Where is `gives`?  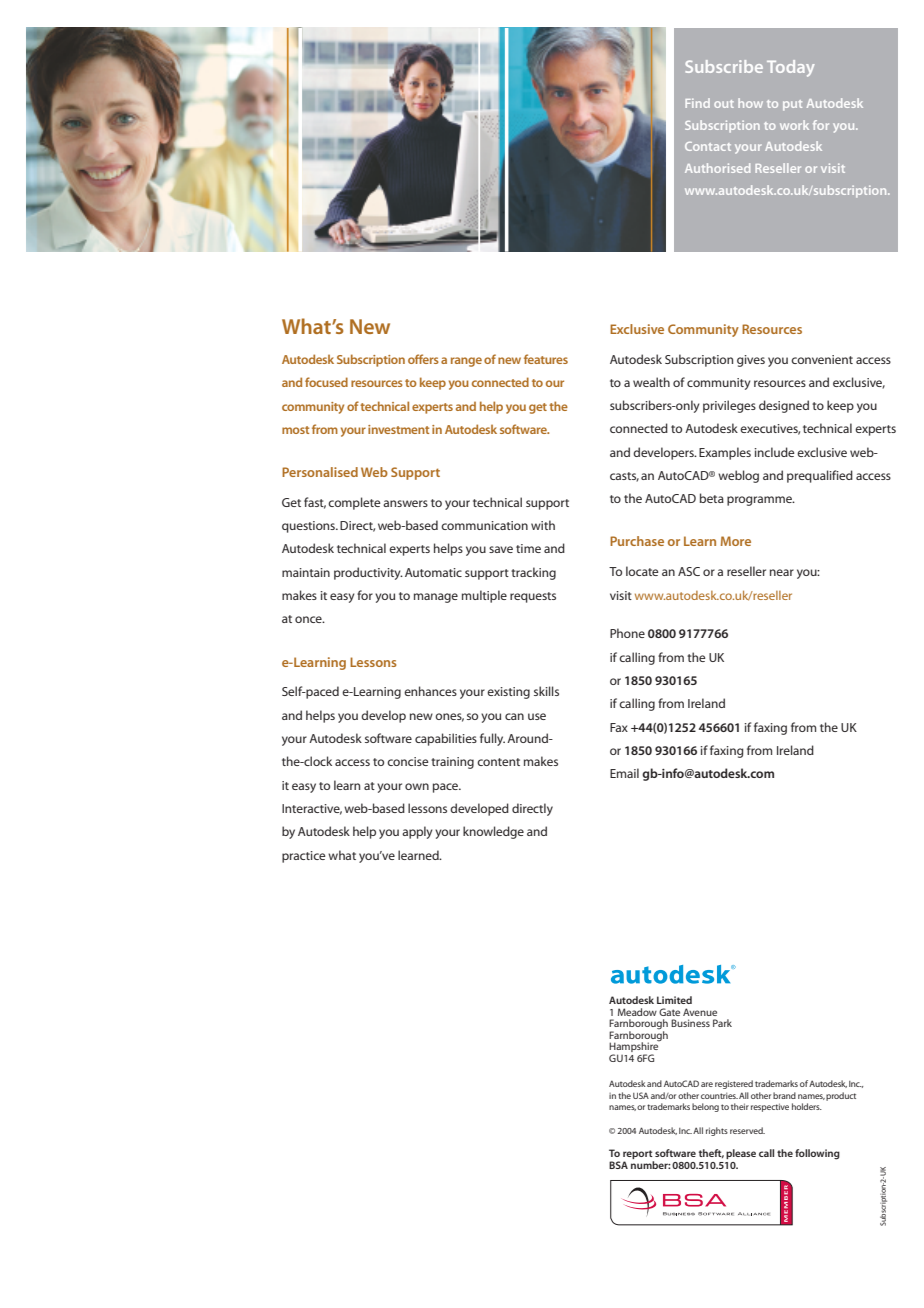
gives is located at coordinates (751, 361).
